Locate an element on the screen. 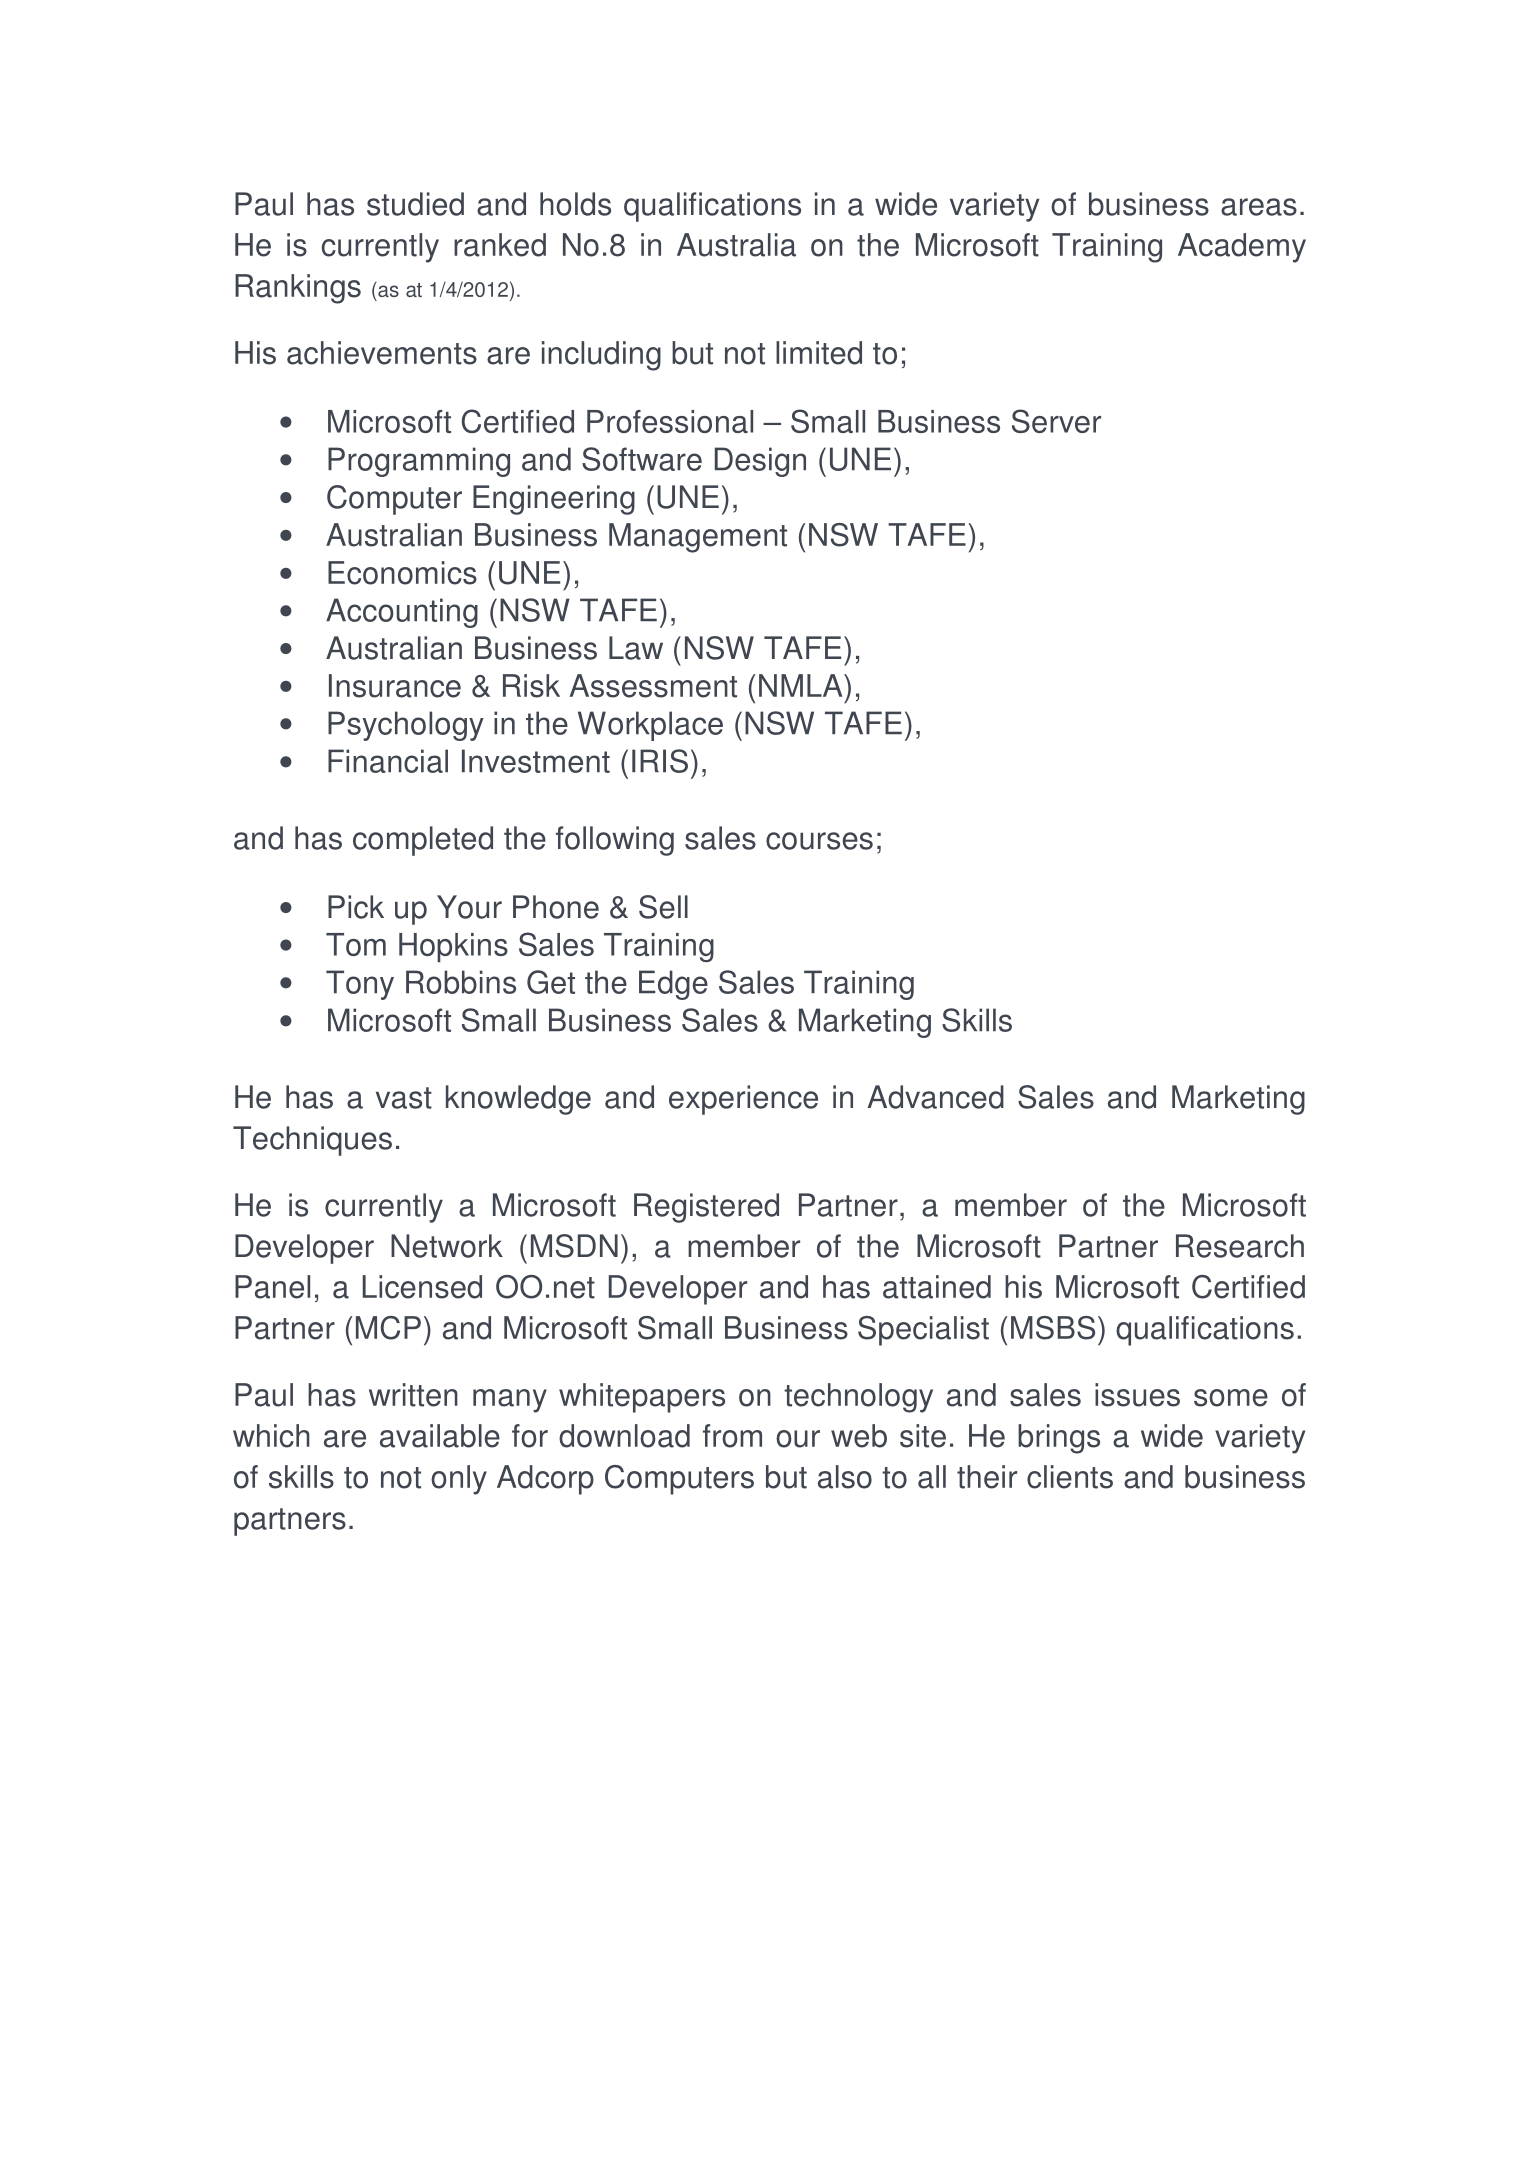 The height and width of the screenshot is (2176, 1538). Server is located at coordinates (1056, 421).
